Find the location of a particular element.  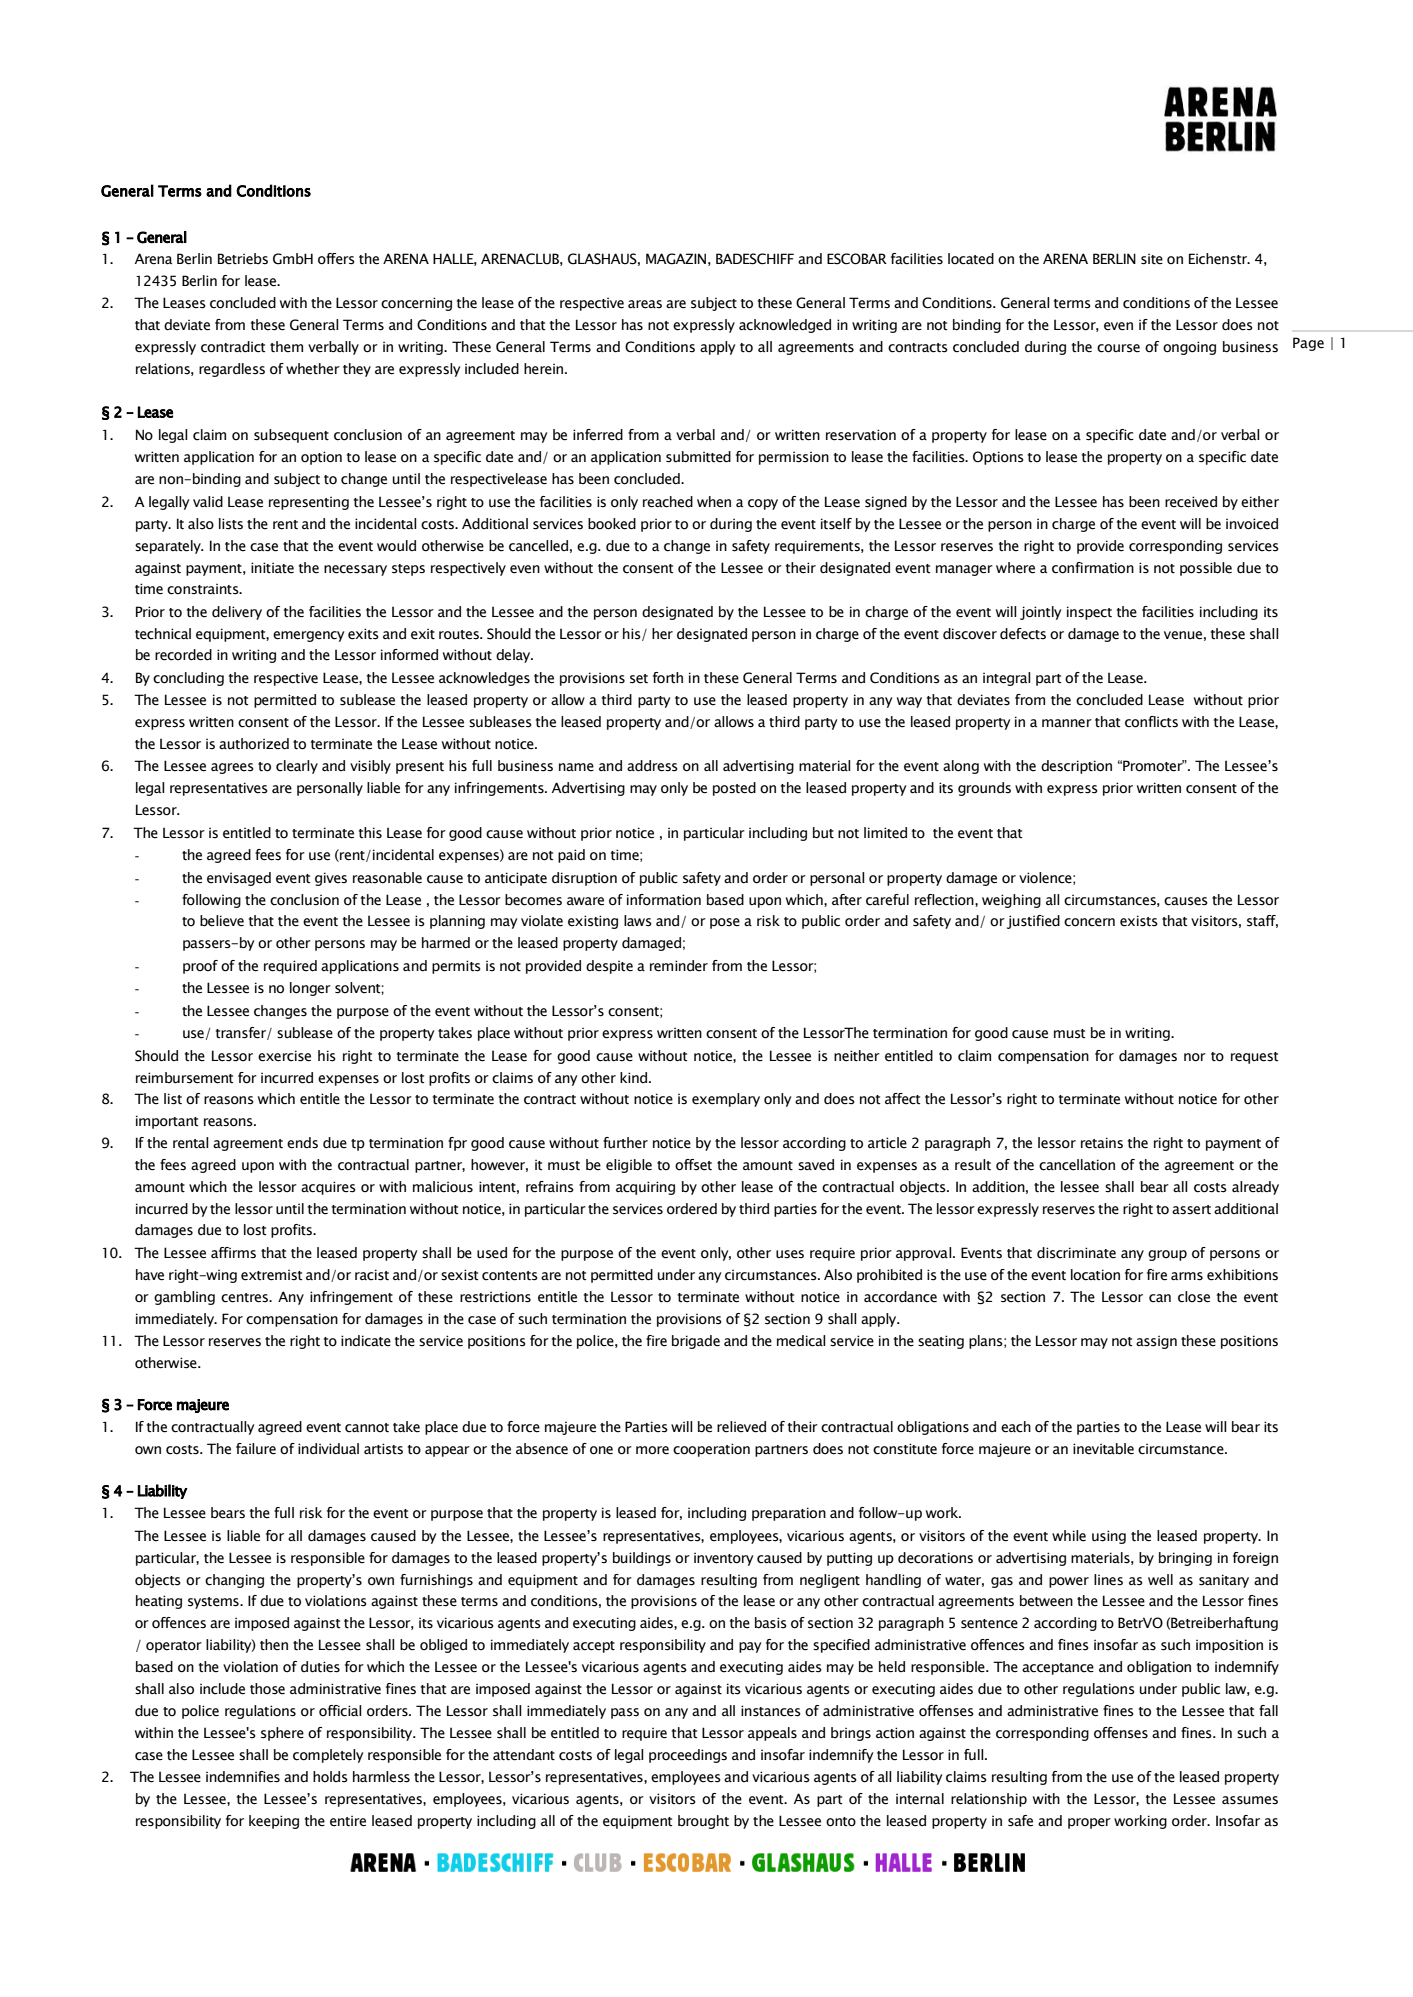

possible is located at coordinates (1206, 569).
